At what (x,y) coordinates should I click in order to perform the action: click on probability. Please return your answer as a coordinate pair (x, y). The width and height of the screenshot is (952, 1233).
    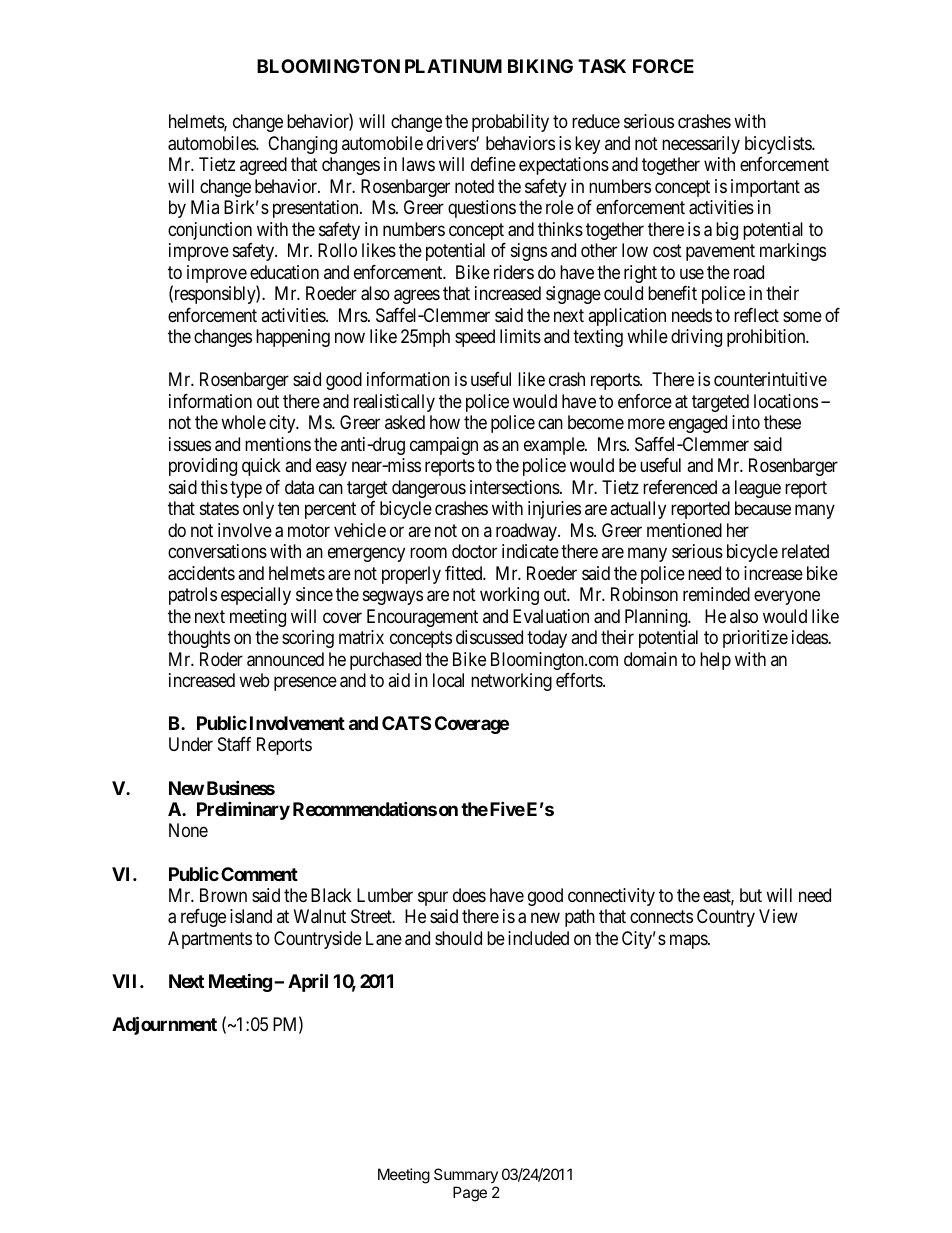
    Looking at the image, I should click on (510, 123).
